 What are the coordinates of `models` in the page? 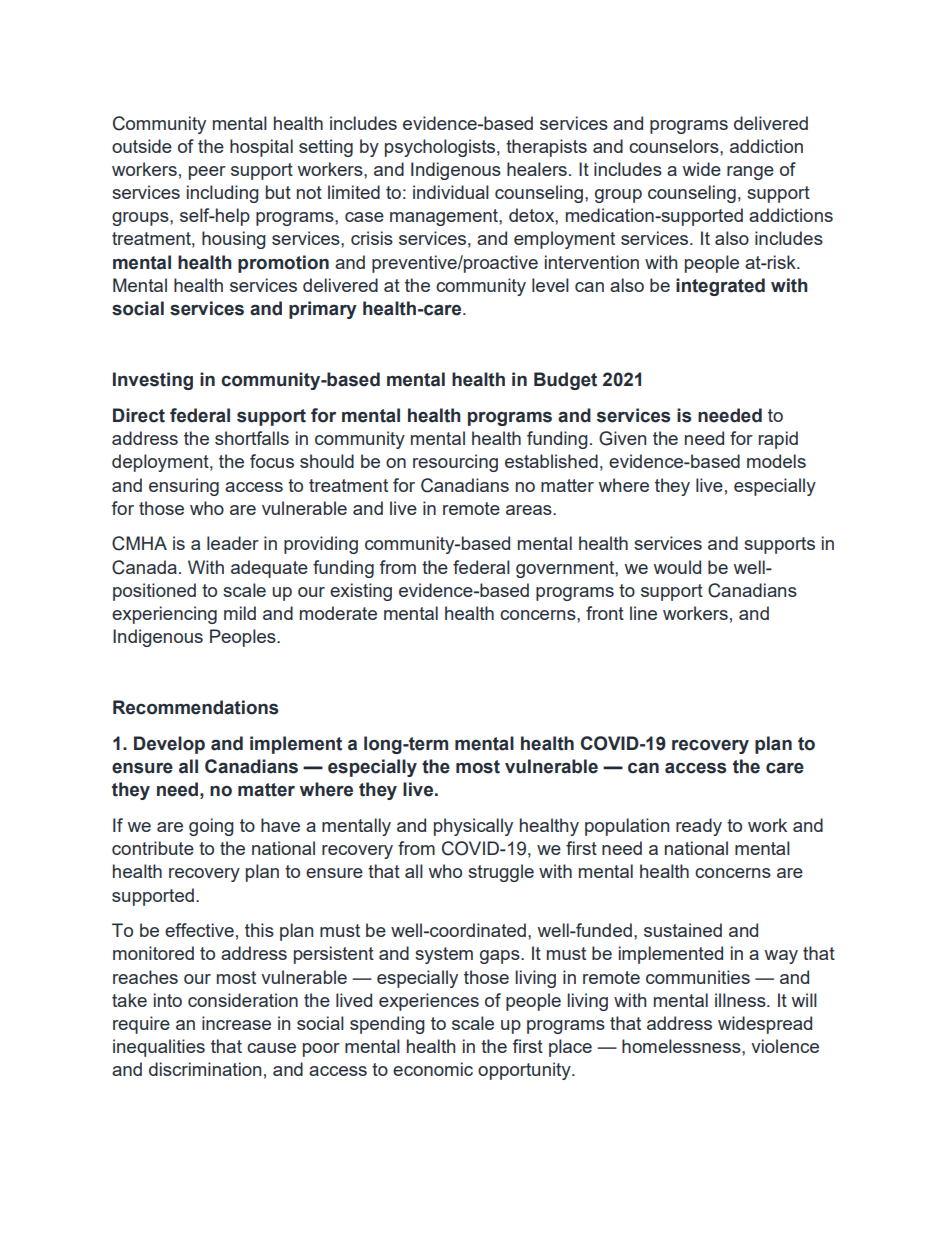 It's located at (776, 461).
